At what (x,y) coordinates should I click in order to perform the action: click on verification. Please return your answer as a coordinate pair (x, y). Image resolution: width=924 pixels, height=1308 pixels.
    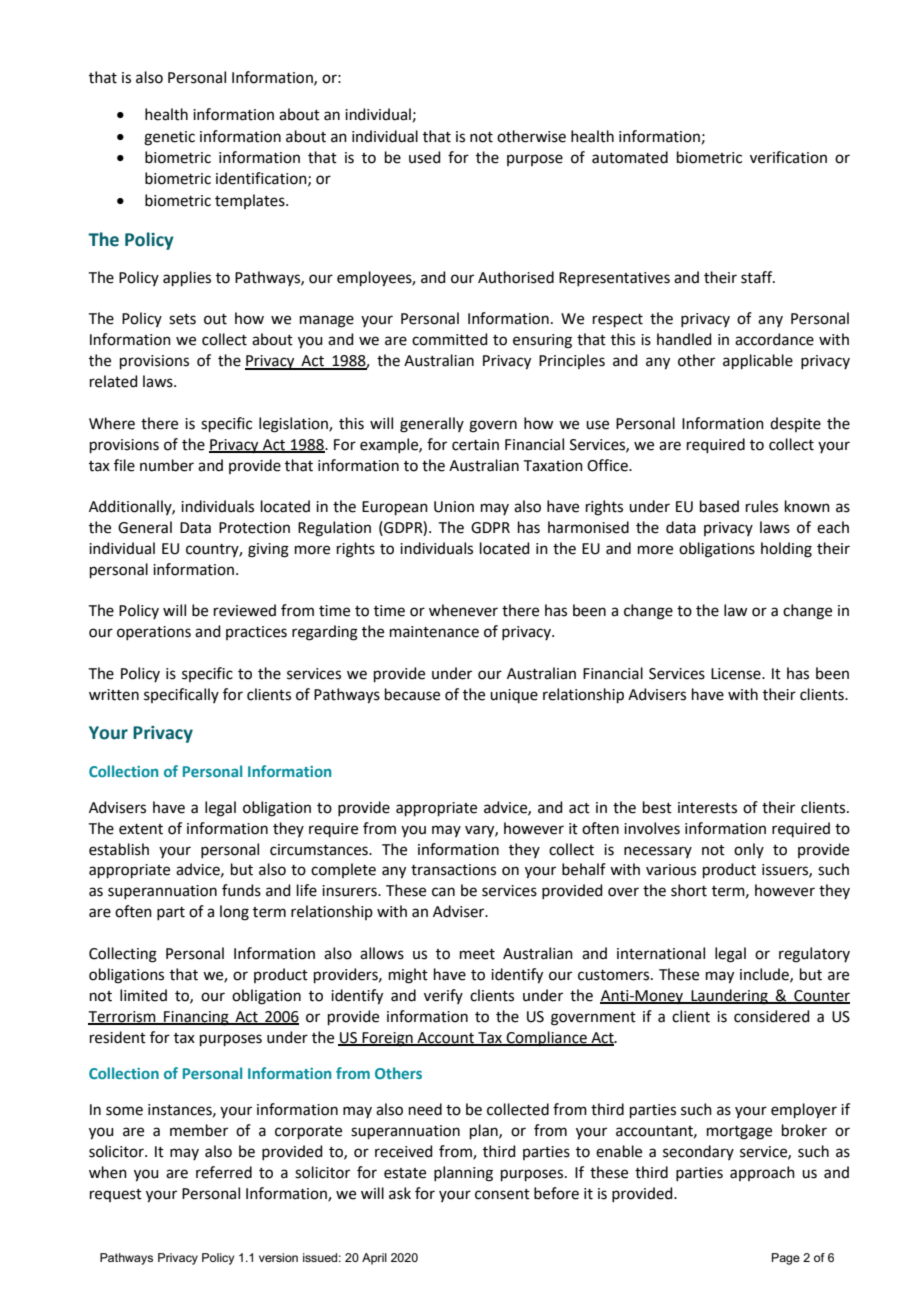
    Looking at the image, I should click on (788, 157).
